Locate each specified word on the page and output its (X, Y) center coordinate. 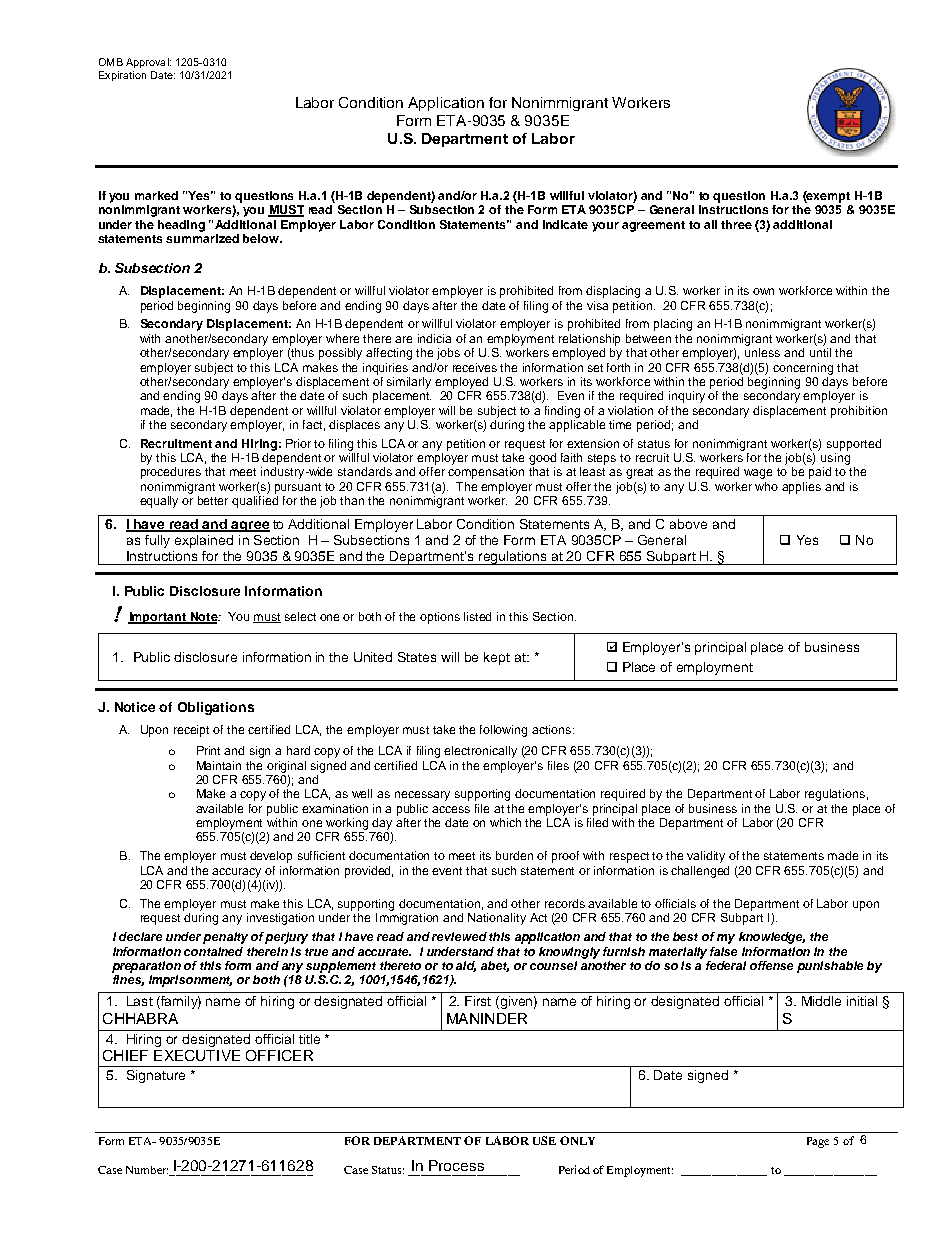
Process (456, 1165)
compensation (486, 473)
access (451, 809)
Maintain (219, 765)
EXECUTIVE (197, 1055)
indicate (565, 224)
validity (706, 857)
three (736, 224)
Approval (148, 63)
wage (758, 474)
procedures (171, 473)
